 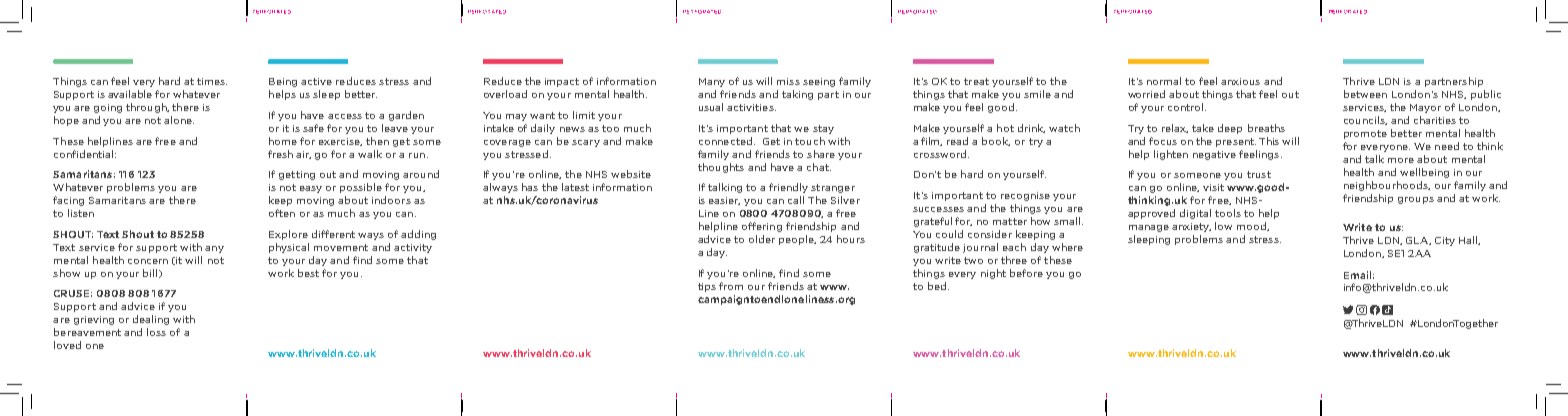 What do you see at coordinates (156, 332) in the image?
I see `loss` at bounding box center [156, 332].
